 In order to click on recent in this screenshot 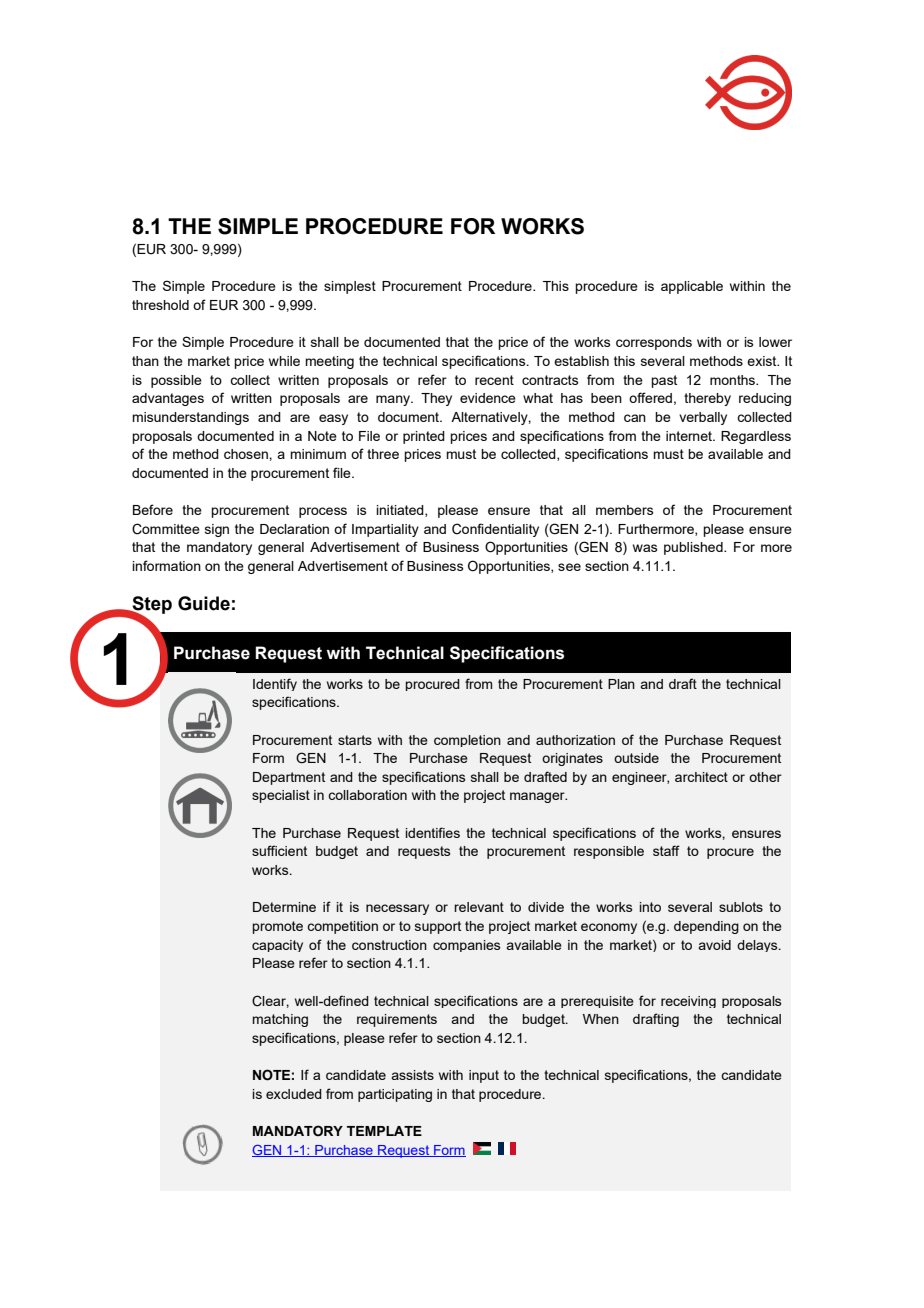, I will do `click(494, 380)`.
